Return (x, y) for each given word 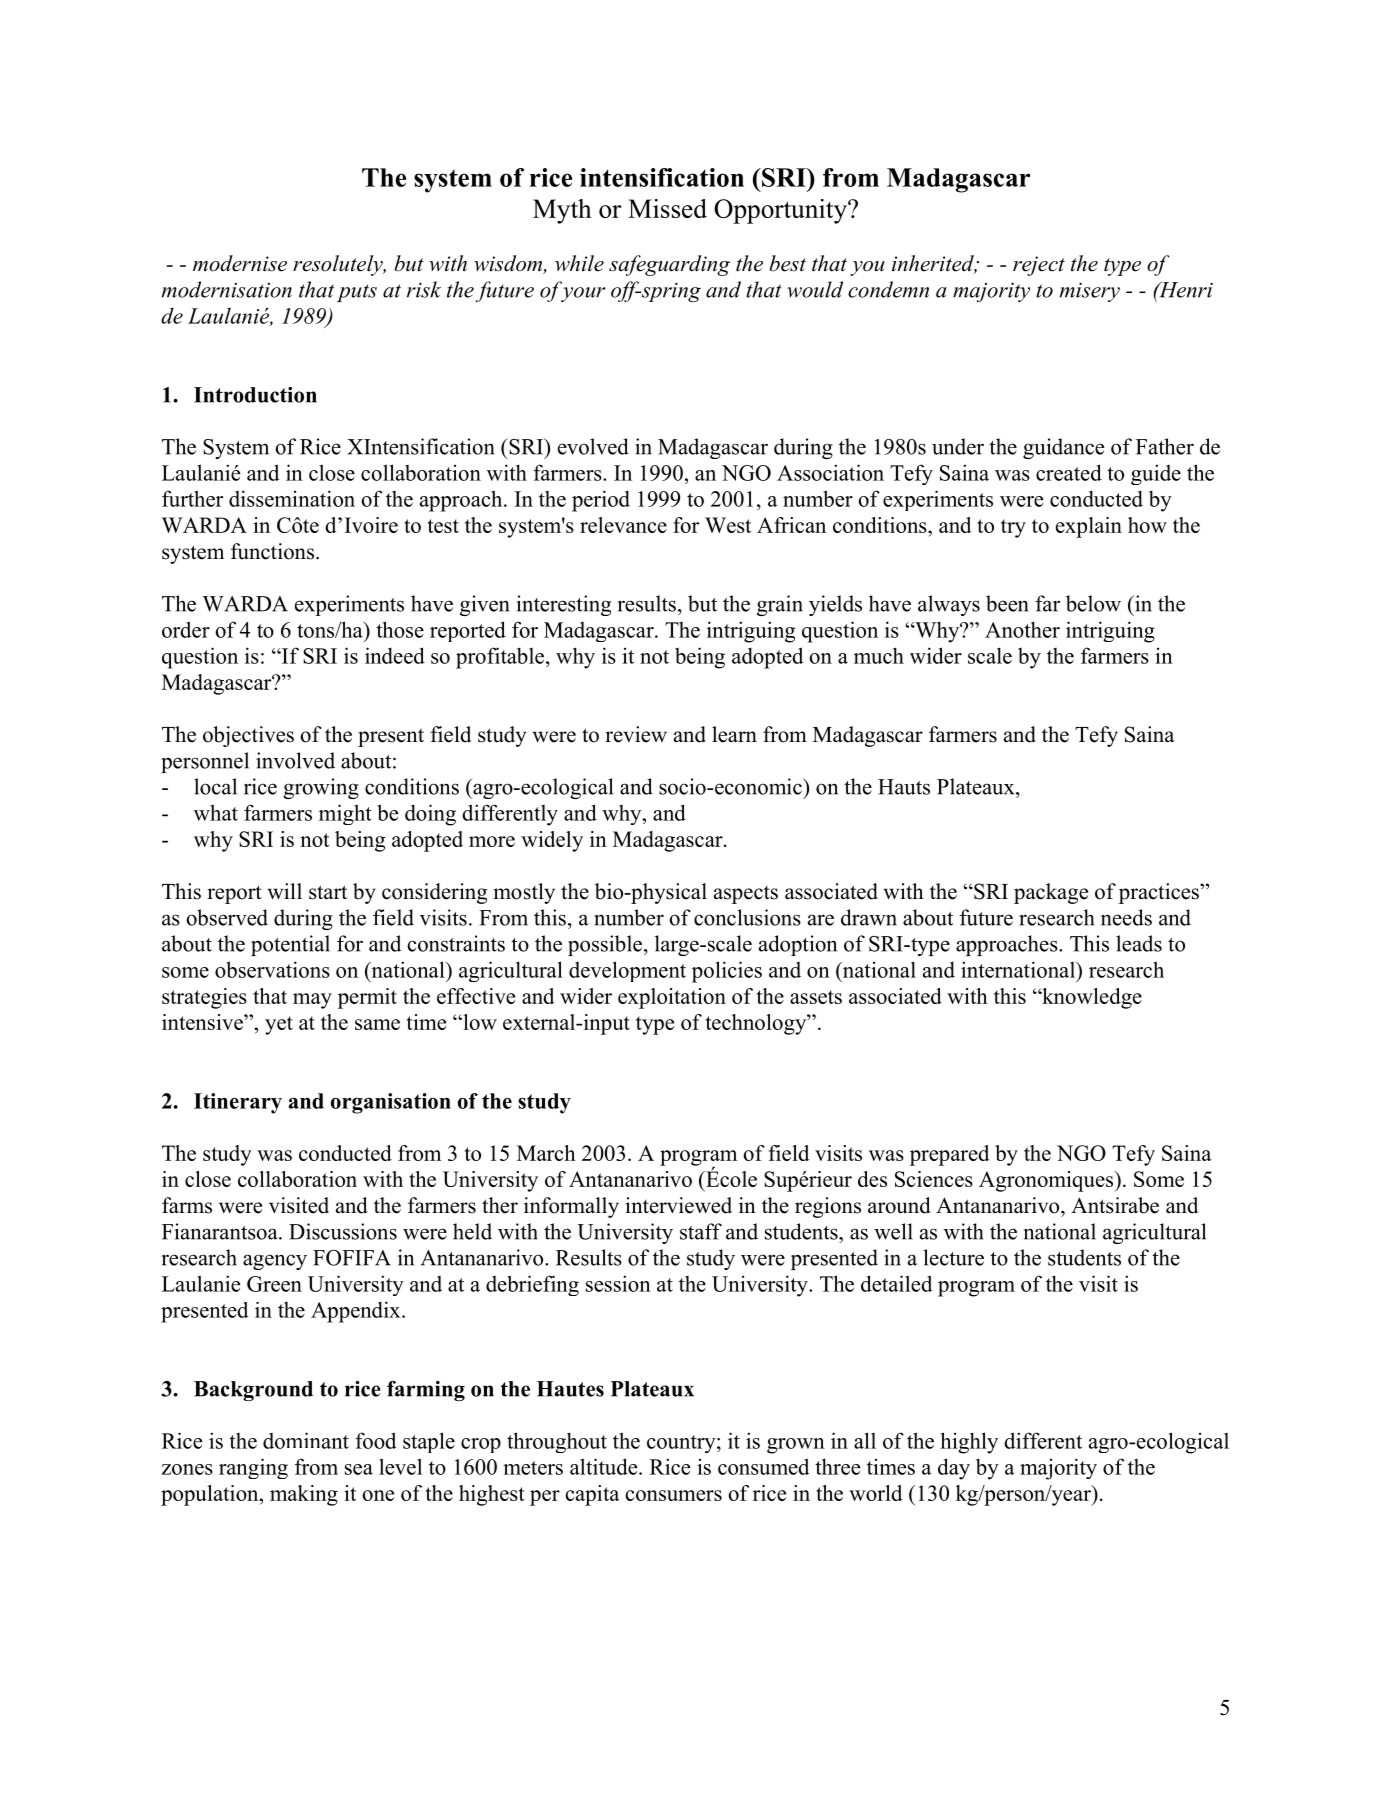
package (1051, 893)
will (285, 891)
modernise (240, 263)
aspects (746, 895)
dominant (306, 1440)
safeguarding (669, 265)
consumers (673, 1495)
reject (1039, 266)
